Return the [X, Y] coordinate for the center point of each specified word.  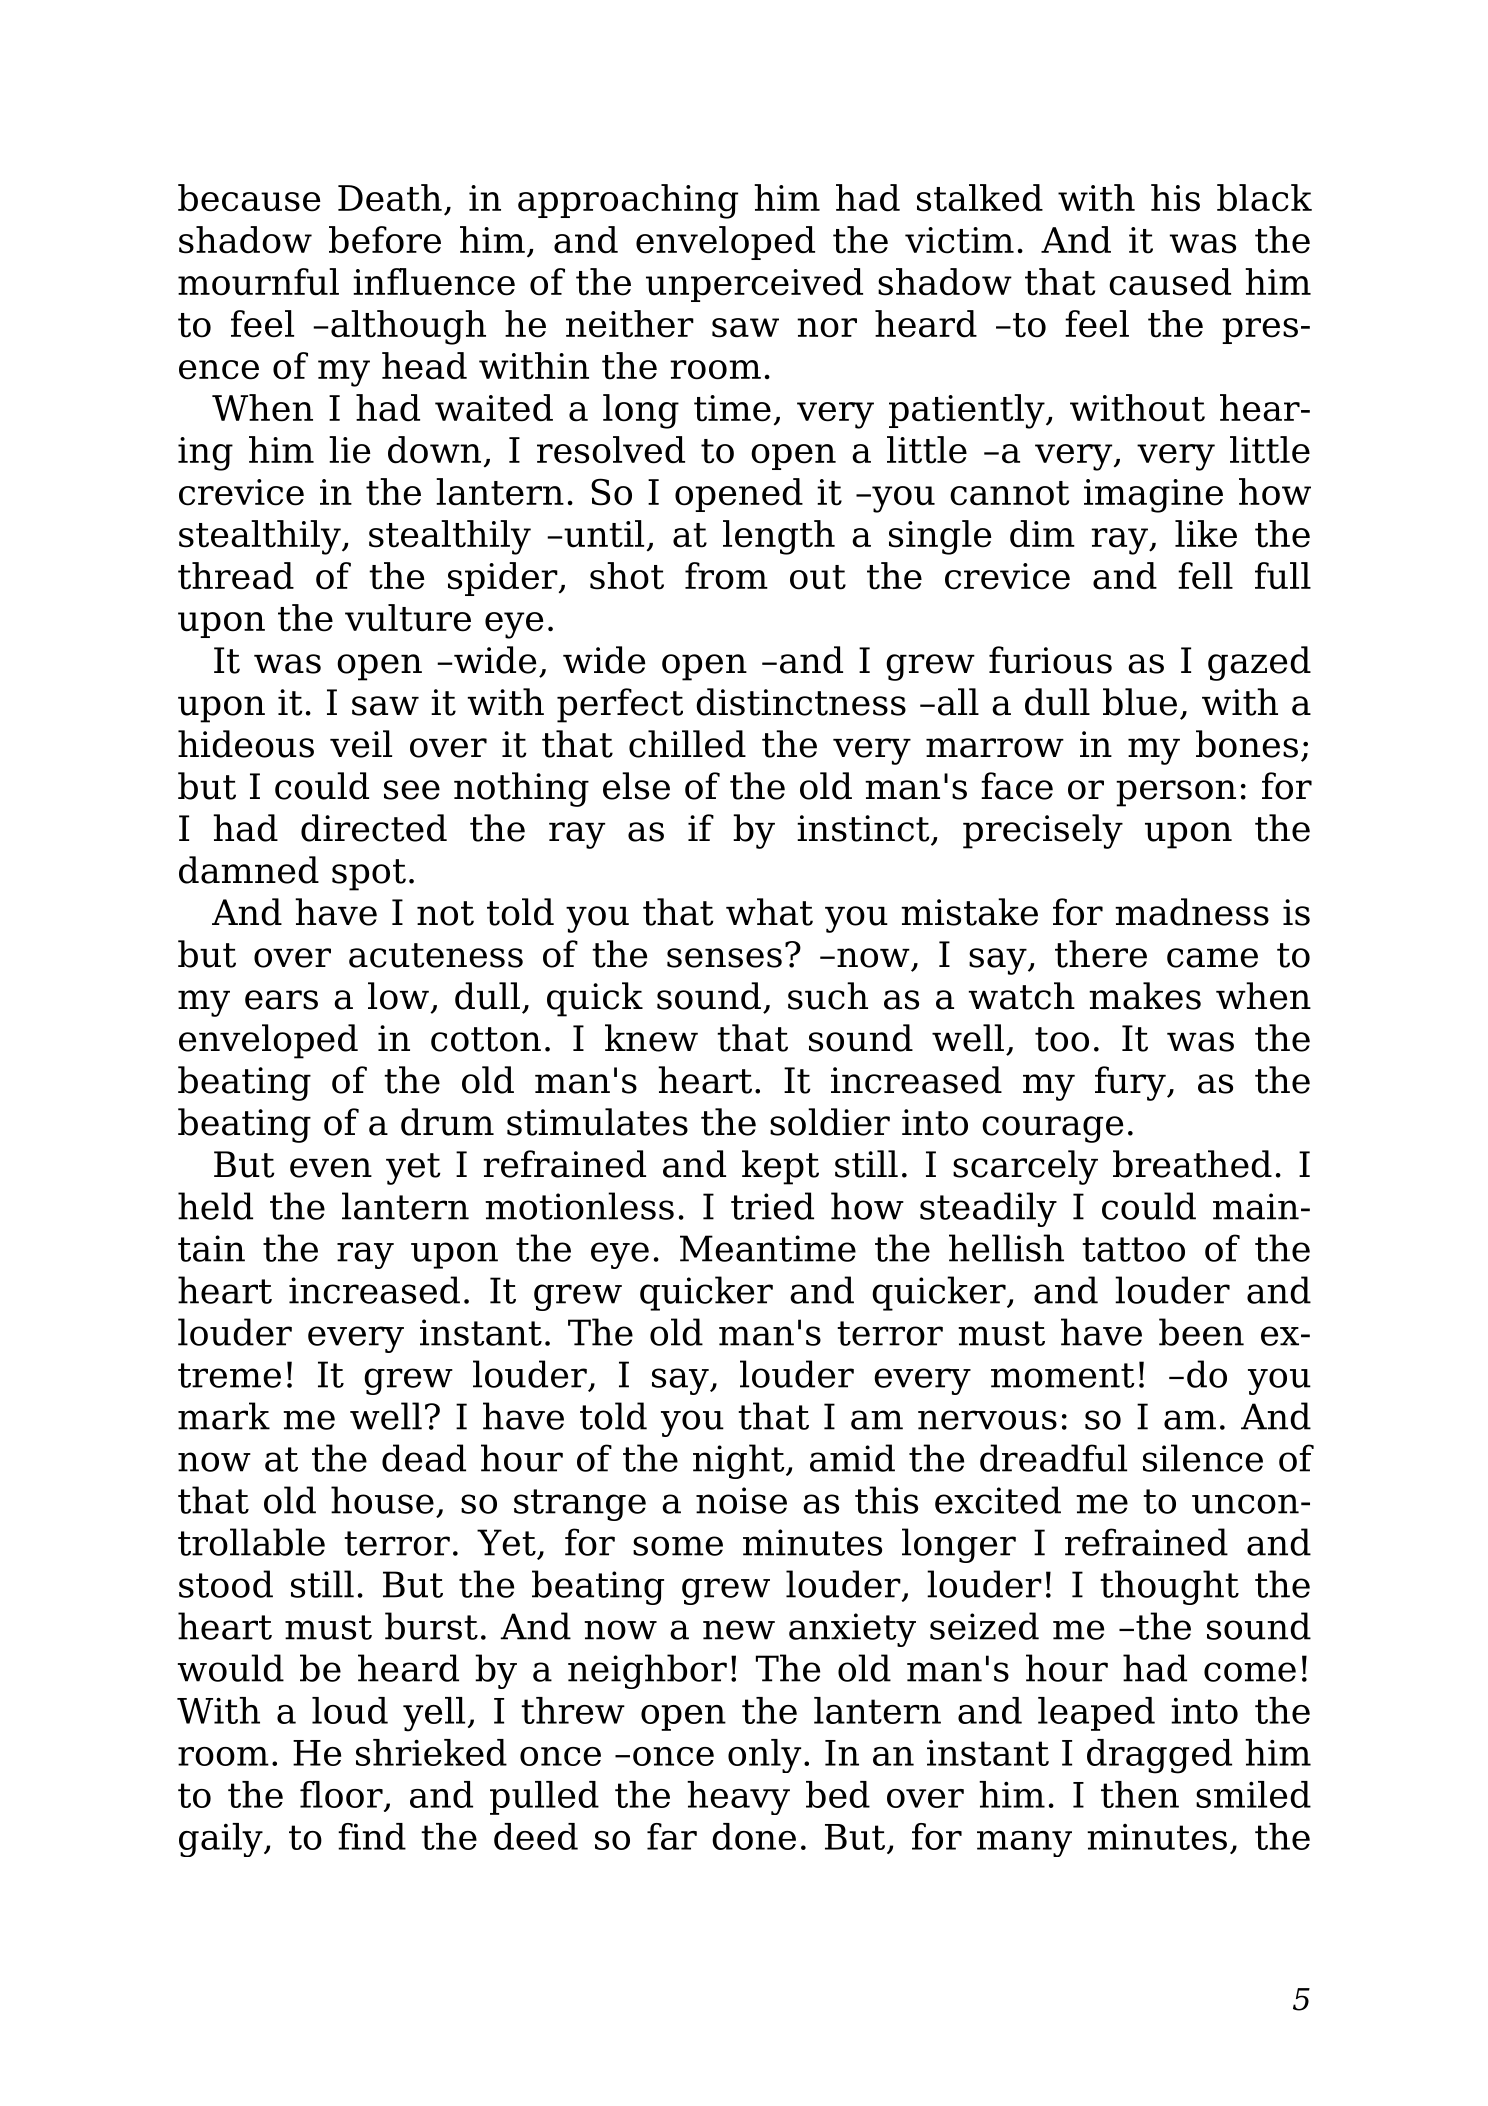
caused [1170, 282]
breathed [1192, 1164]
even [331, 1168]
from [726, 576]
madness [1192, 912]
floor [341, 1794]
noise [741, 1500]
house [382, 1500]
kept [780, 1167]
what [769, 912]
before [385, 240]
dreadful [1053, 1458]
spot [369, 875]
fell [1205, 576]
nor [827, 328]
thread [236, 576]
